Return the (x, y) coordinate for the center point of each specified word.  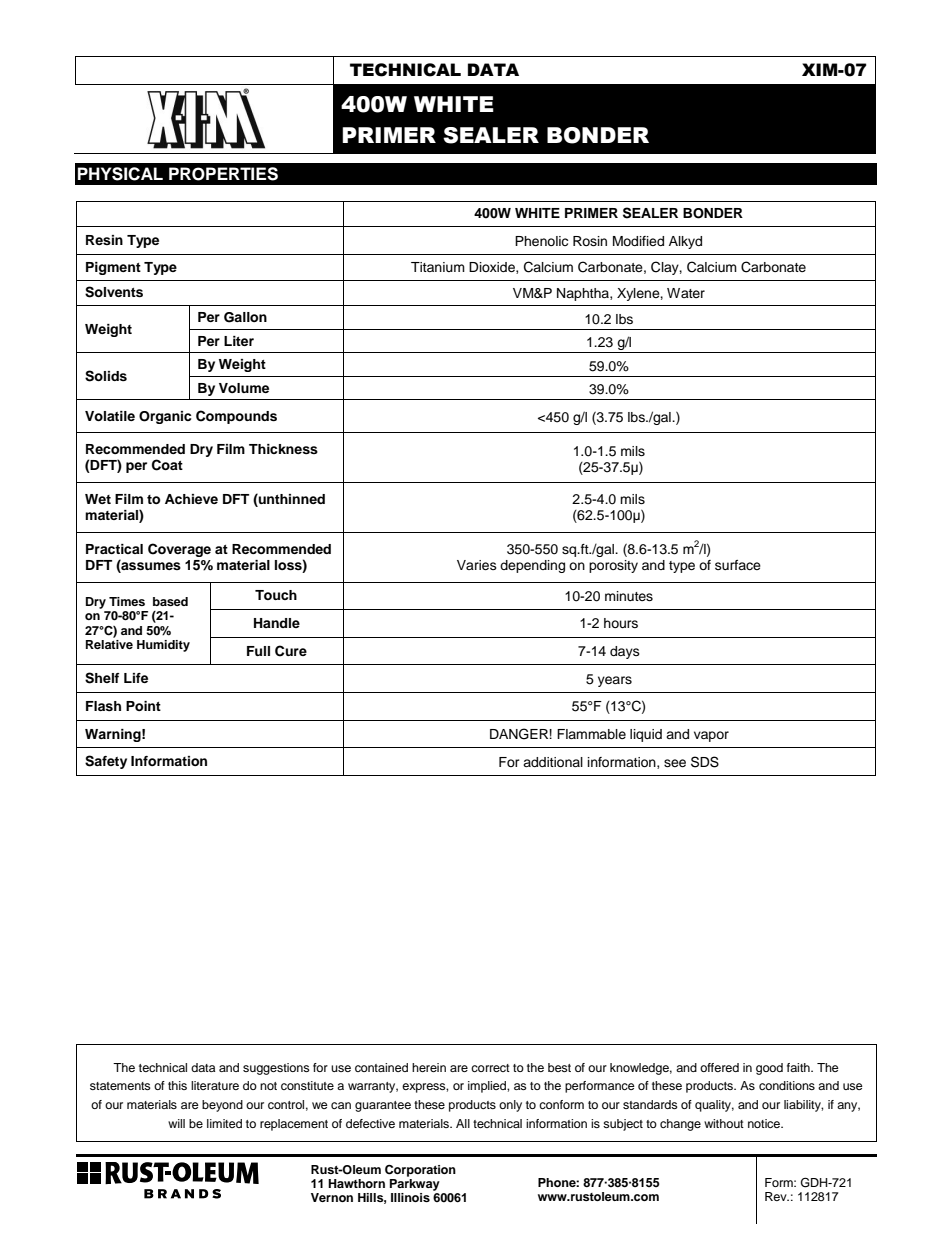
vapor (711, 736)
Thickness (283, 449)
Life (136, 678)
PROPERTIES (223, 174)
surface (738, 565)
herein (429, 1067)
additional (553, 762)
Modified (638, 241)
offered (719, 1067)
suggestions (276, 1069)
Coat (167, 465)
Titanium (438, 267)
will (176, 1123)
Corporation (420, 1171)
